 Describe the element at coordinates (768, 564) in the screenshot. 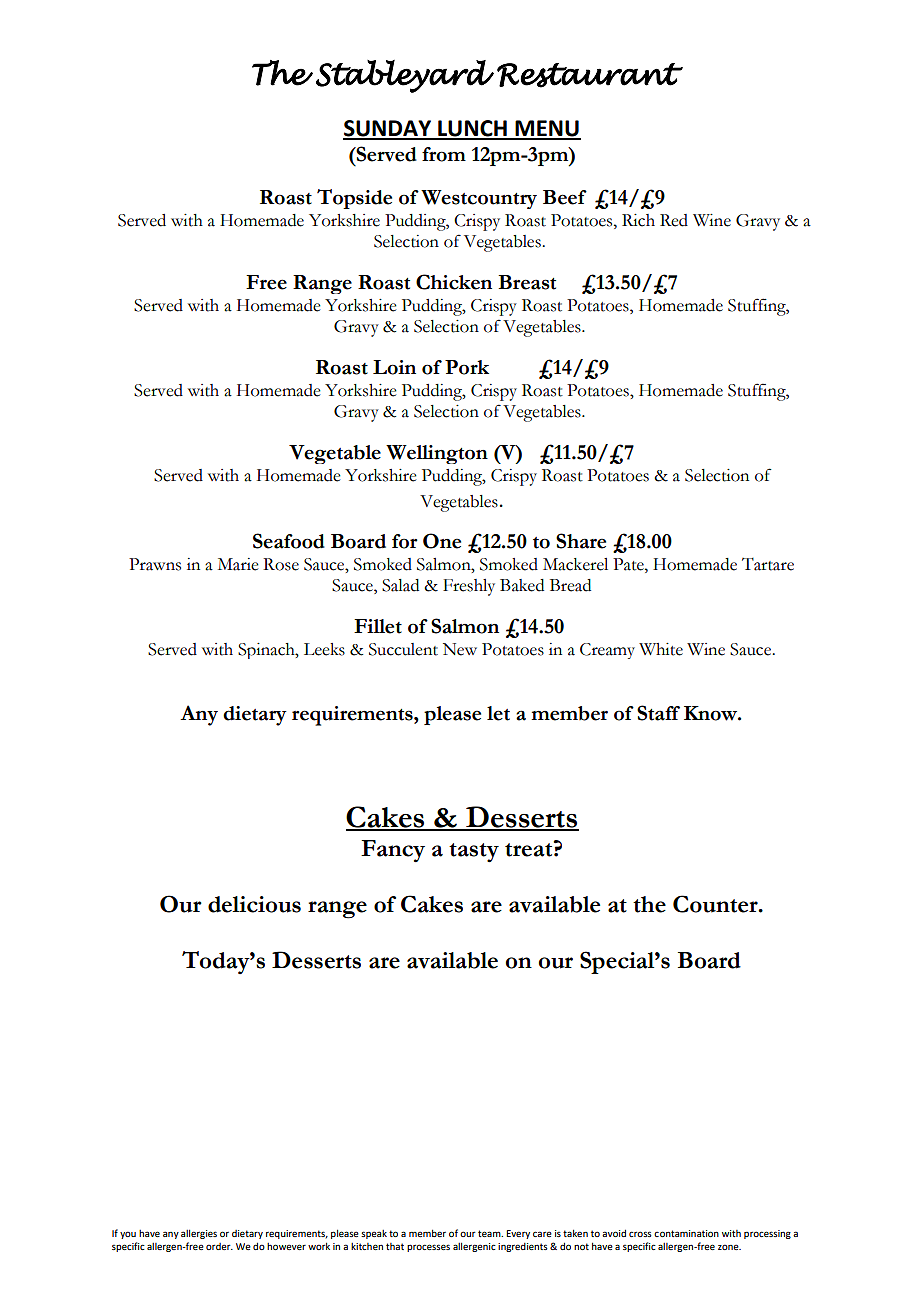

I see `Tartare` at that location.
